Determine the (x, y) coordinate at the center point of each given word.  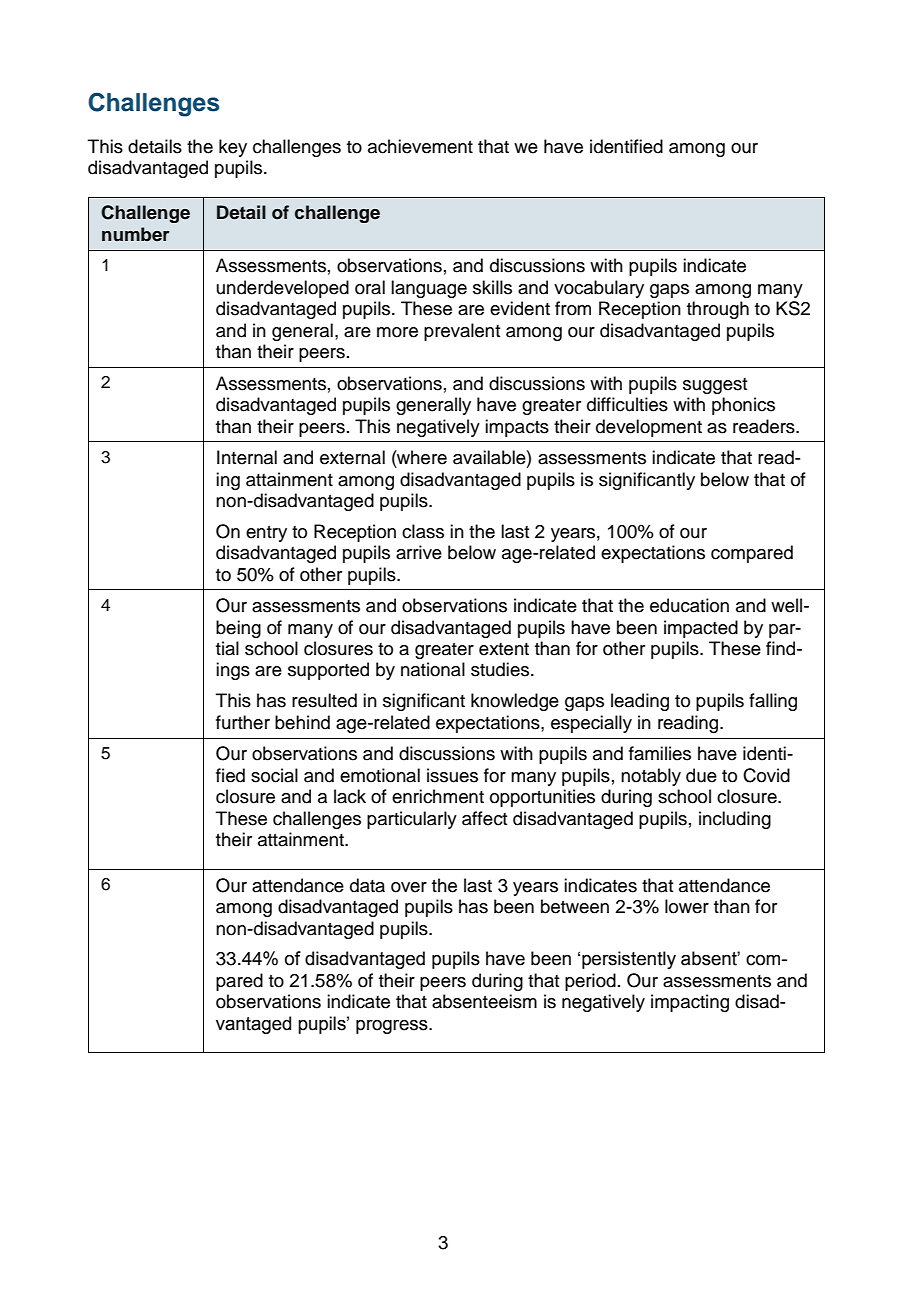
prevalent (462, 332)
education (689, 605)
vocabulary (599, 289)
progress (393, 1027)
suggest (715, 386)
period (590, 982)
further (243, 722)
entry (266, 534)
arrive (419, 552)
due (701, 775)
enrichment (438, 796)
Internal (247, 457)
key (233, 148)
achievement (420, 146)
